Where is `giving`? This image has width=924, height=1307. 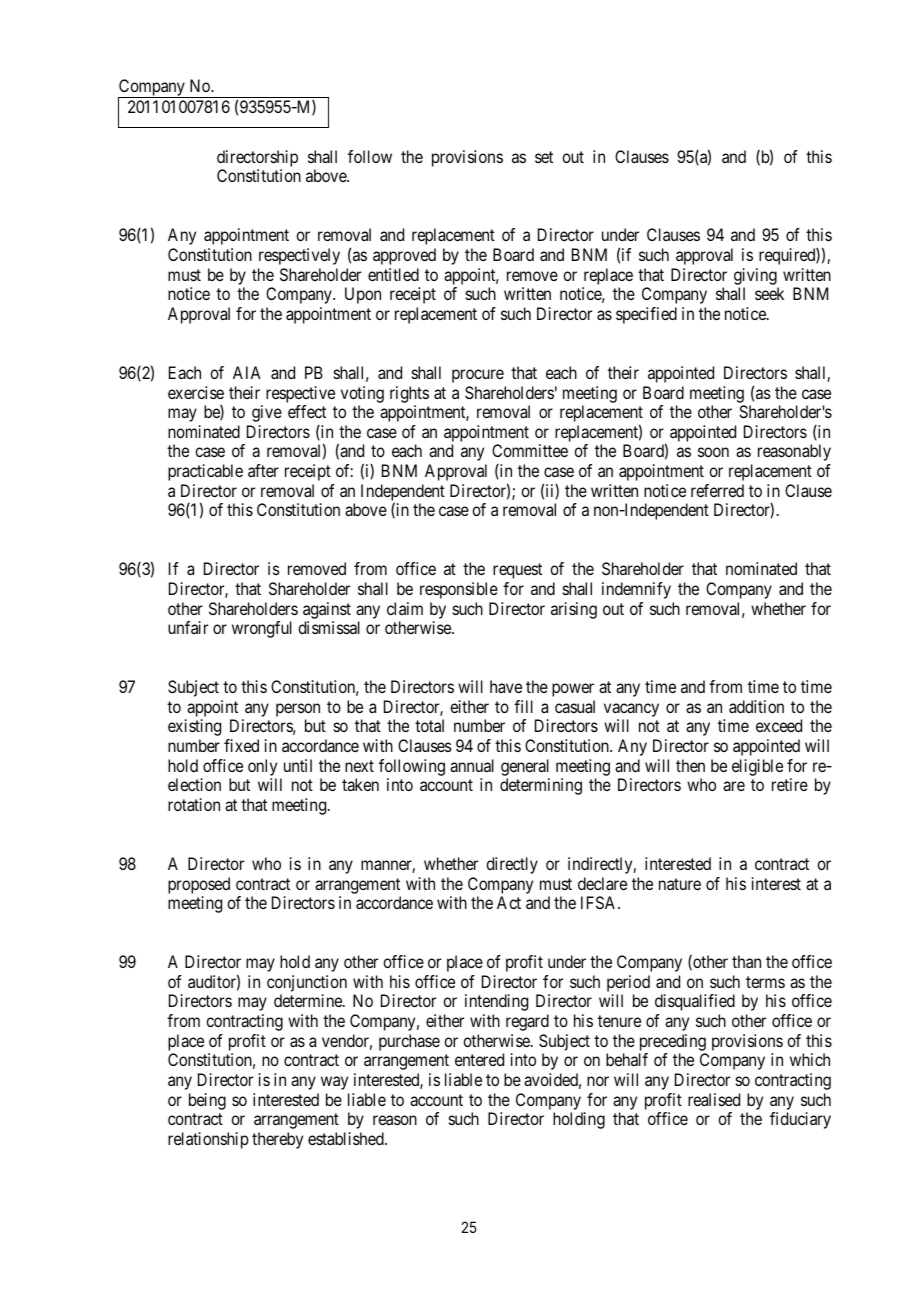 giving is located at coordinates (755, 276).
